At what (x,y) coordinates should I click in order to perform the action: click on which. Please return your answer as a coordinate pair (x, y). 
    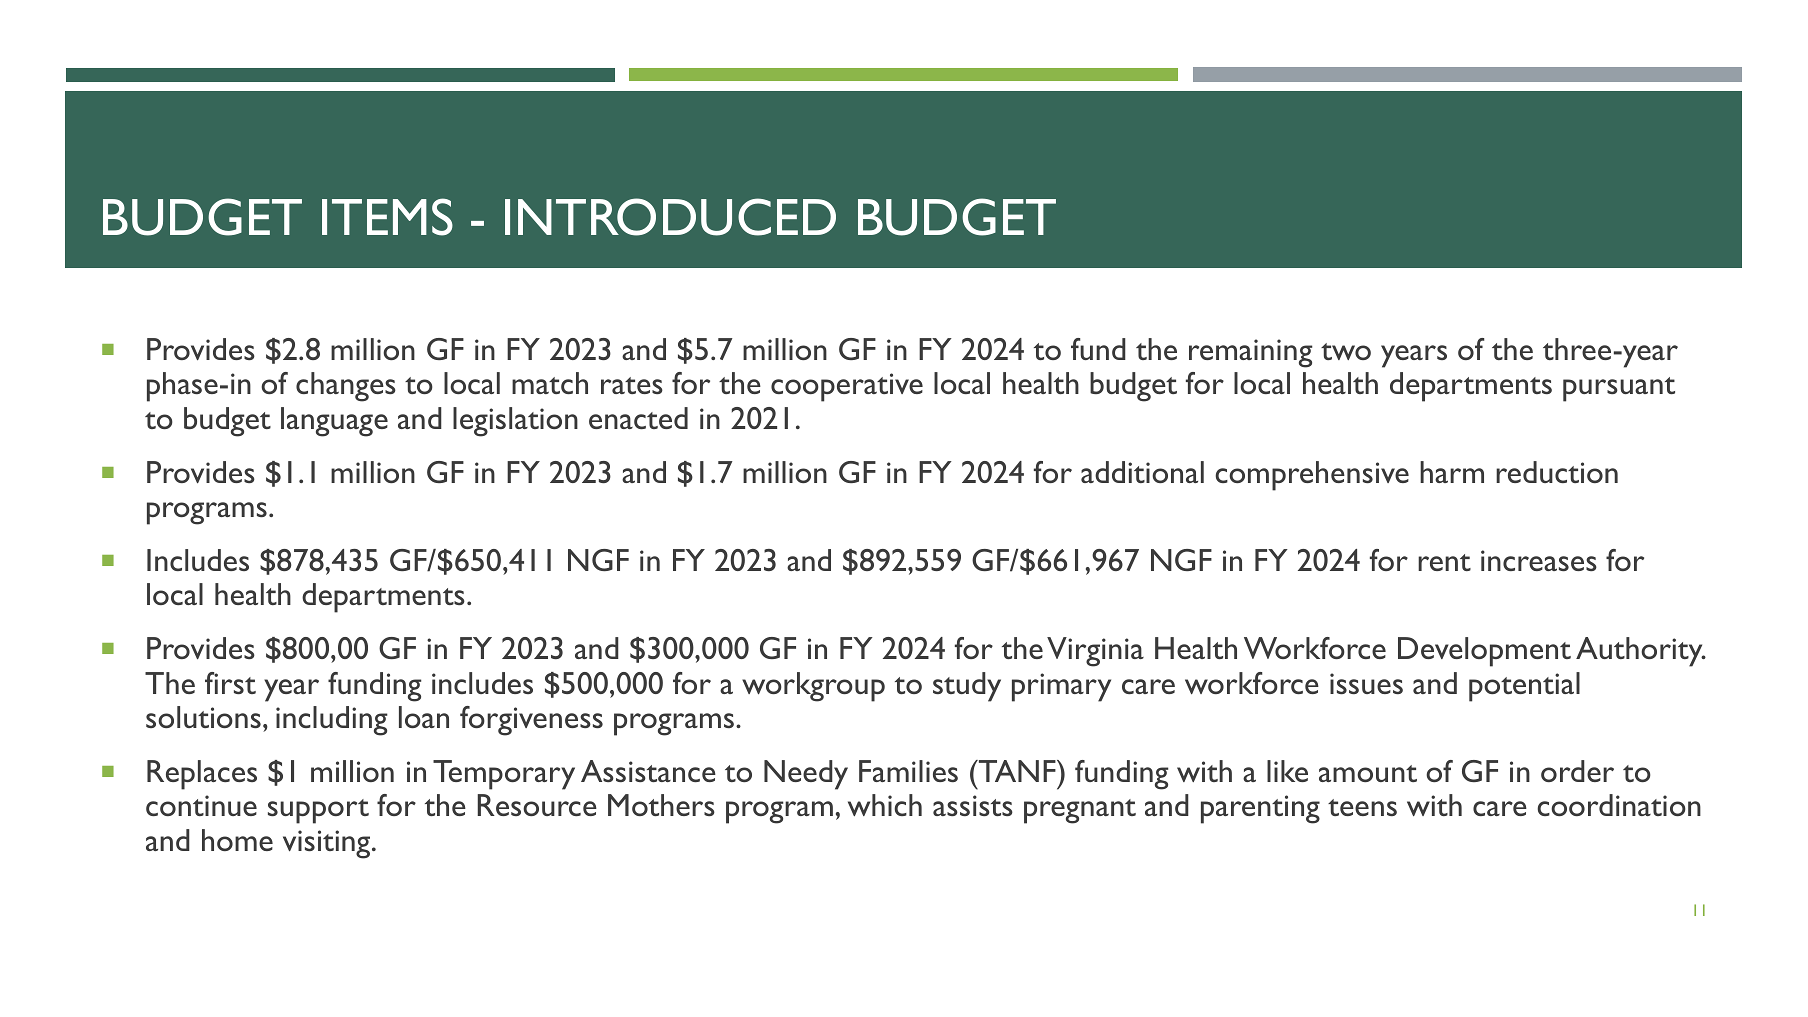
    Looking at the image, I should click on (885, 805).
